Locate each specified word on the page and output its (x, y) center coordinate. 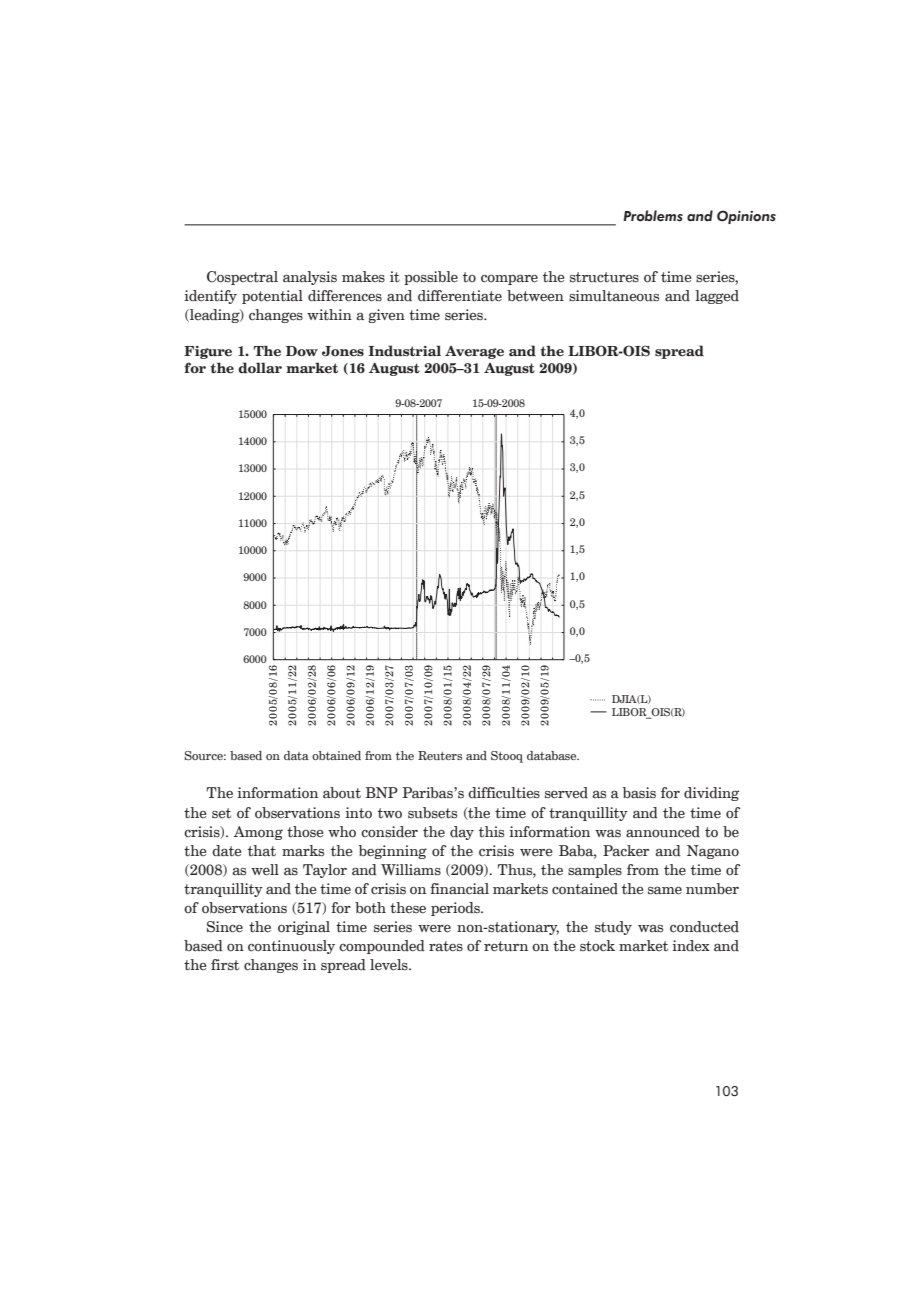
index (691, 946)
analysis (310, 278)
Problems (653, 216)
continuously (291, 947)
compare (509, 280)
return (506, 946)
